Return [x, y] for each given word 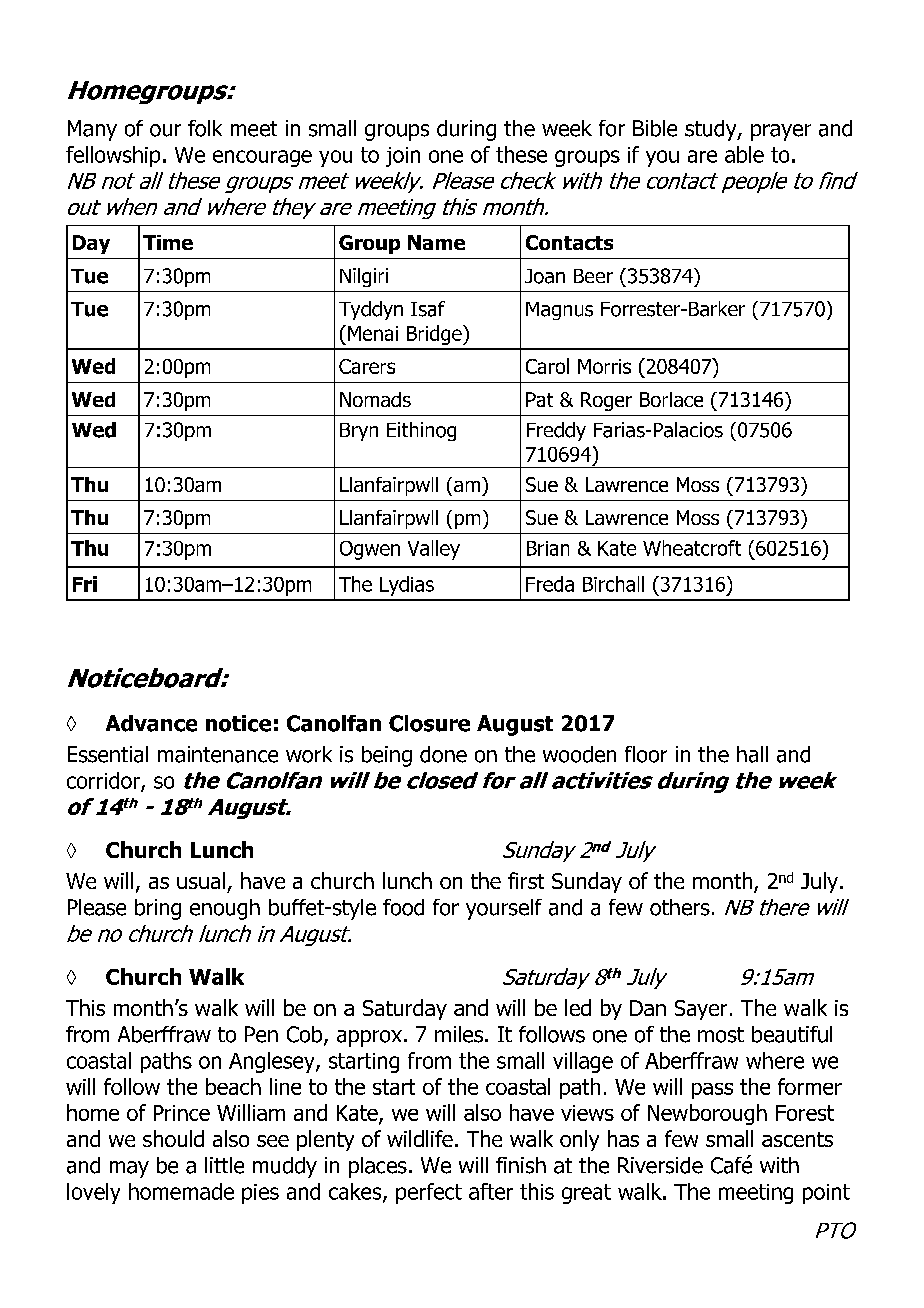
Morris [604, 366]
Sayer [701, 1010]
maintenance [218, 754]
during [466, 130]
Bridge [435, 335]
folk [205, 128]
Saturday [405, 1009]
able [744, 154]
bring [158, 909]
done [443, 754]
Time [168, 242]
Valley [434, 550]
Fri [85, 584]
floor [646, 754]
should [173, 1138]
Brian [548, 548]
